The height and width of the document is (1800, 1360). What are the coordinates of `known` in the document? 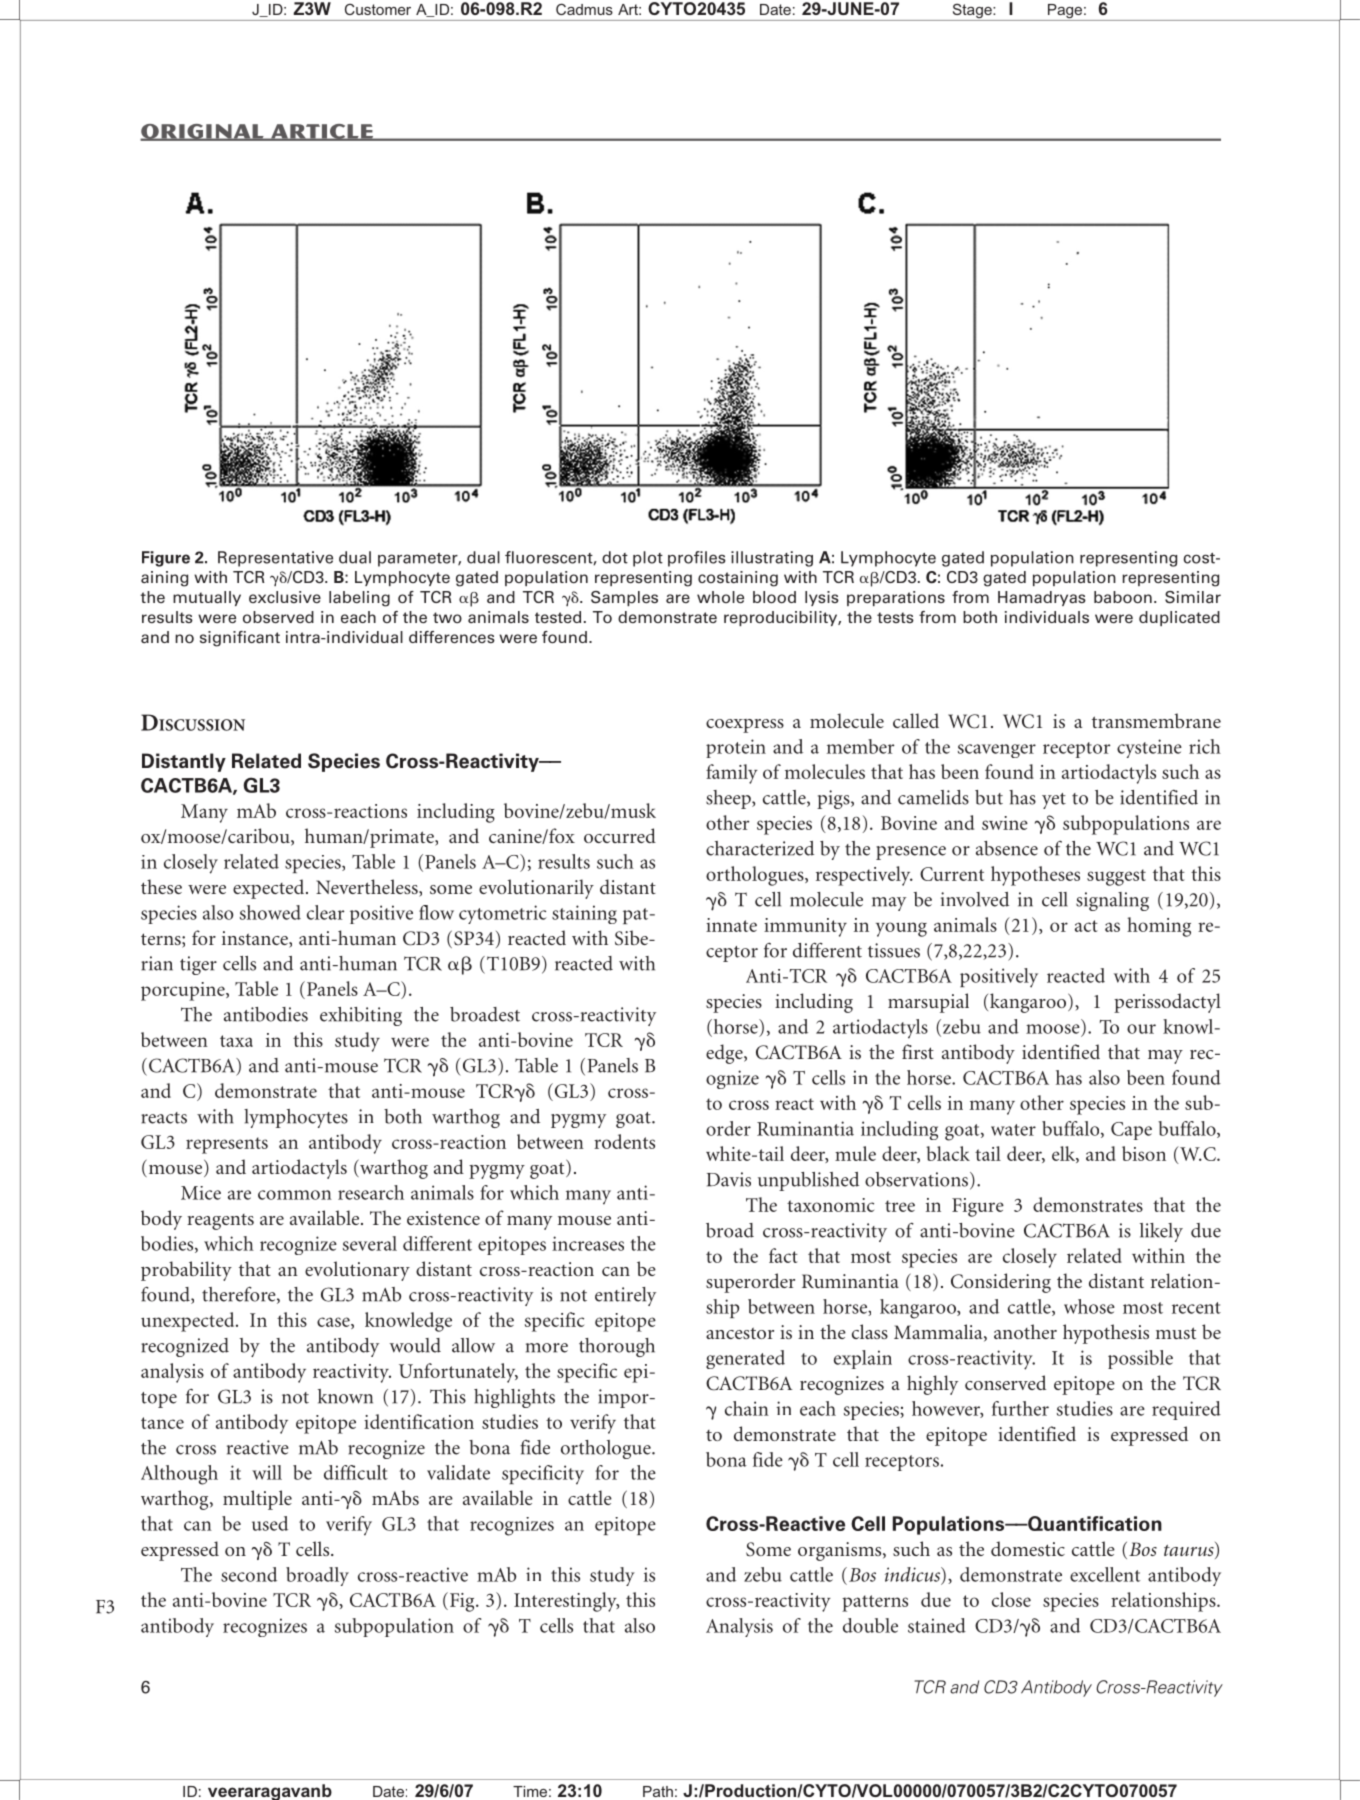 It's located at (345, 1396).
